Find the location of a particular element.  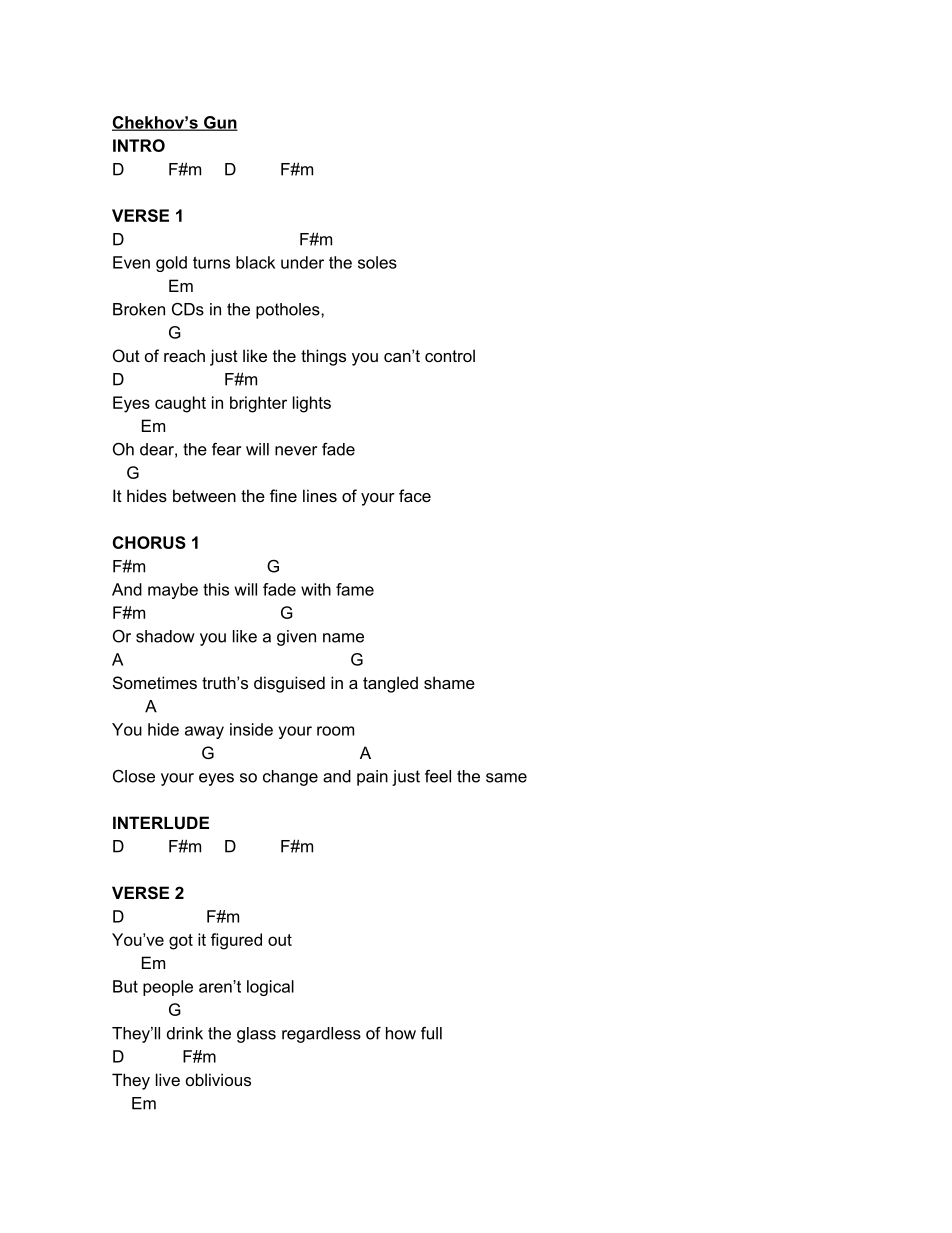

under is located at coordinates (302, 262).
